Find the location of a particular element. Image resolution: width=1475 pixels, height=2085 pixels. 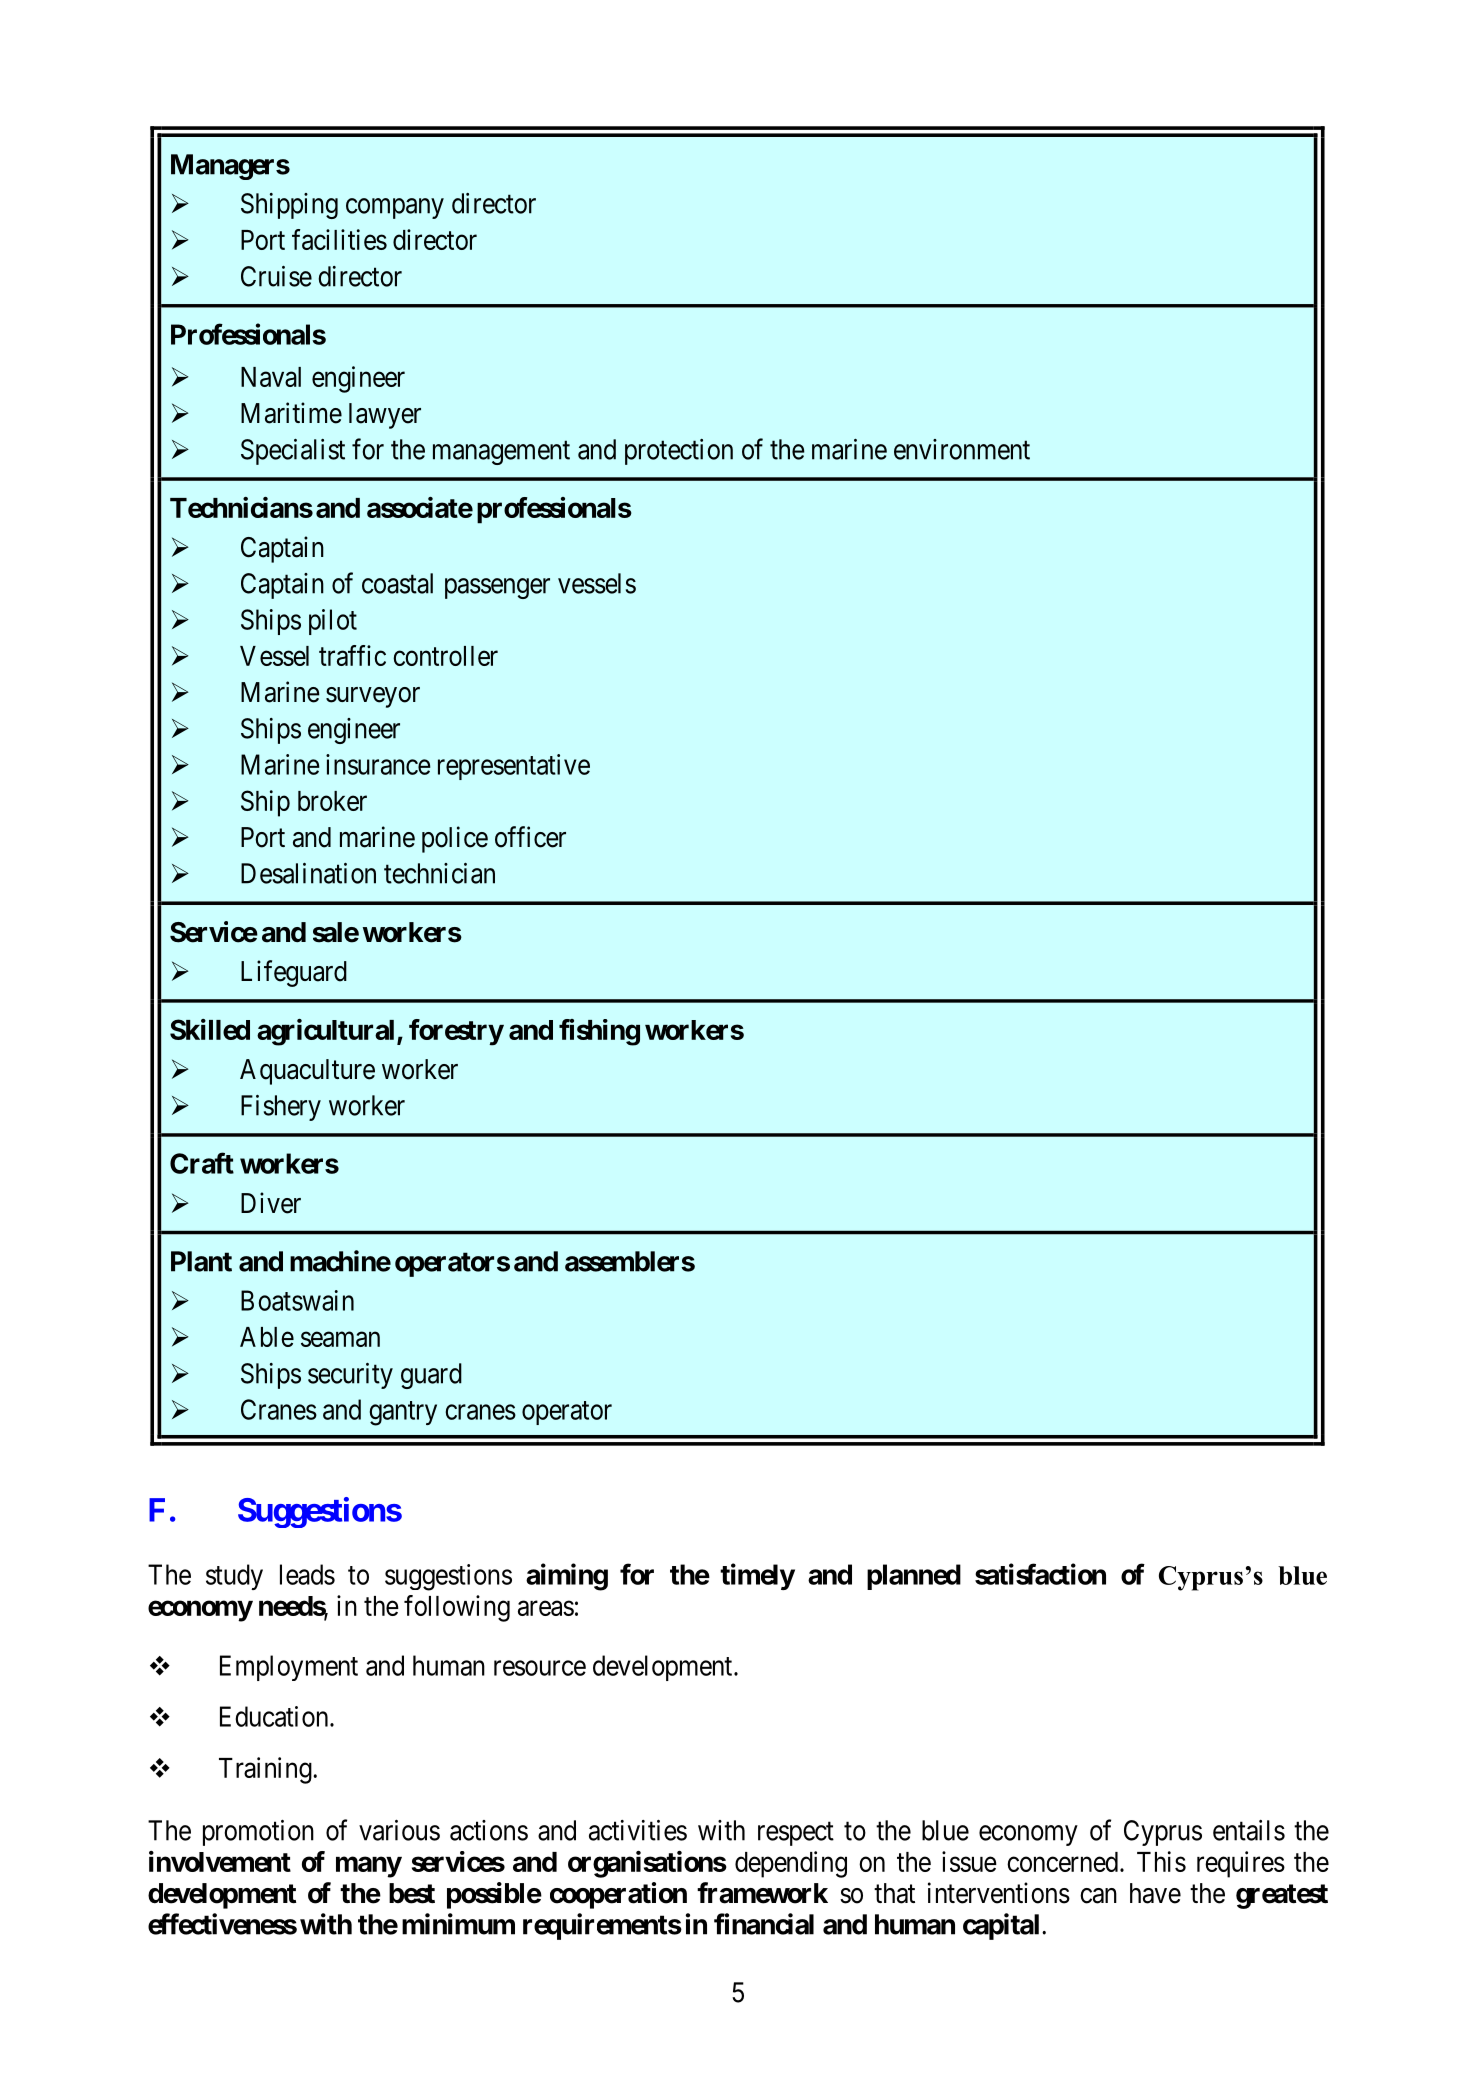

broker is located at coordinates (332, 801).
